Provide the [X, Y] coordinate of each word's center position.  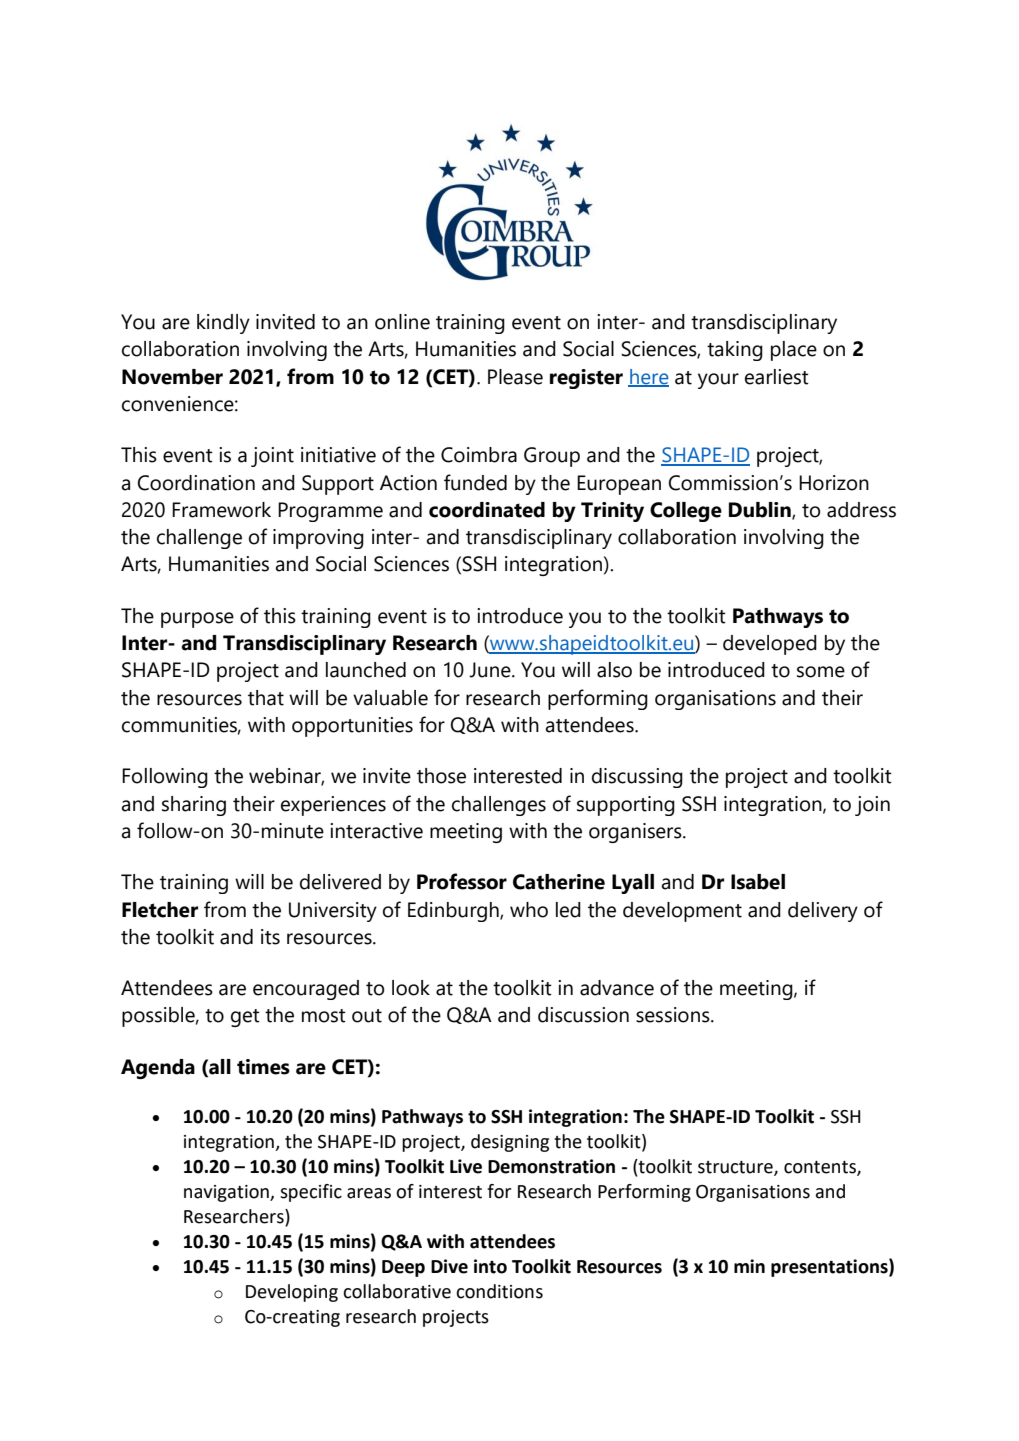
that [266, 698]
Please [515, 377]
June [491, 670]
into [490, 1266]
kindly [223, 324]
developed [770, 645]
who [529, 910]
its [270, 937]
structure [736, 1168]
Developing [292, 1293]
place [794, 351]
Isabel [758, 882]
